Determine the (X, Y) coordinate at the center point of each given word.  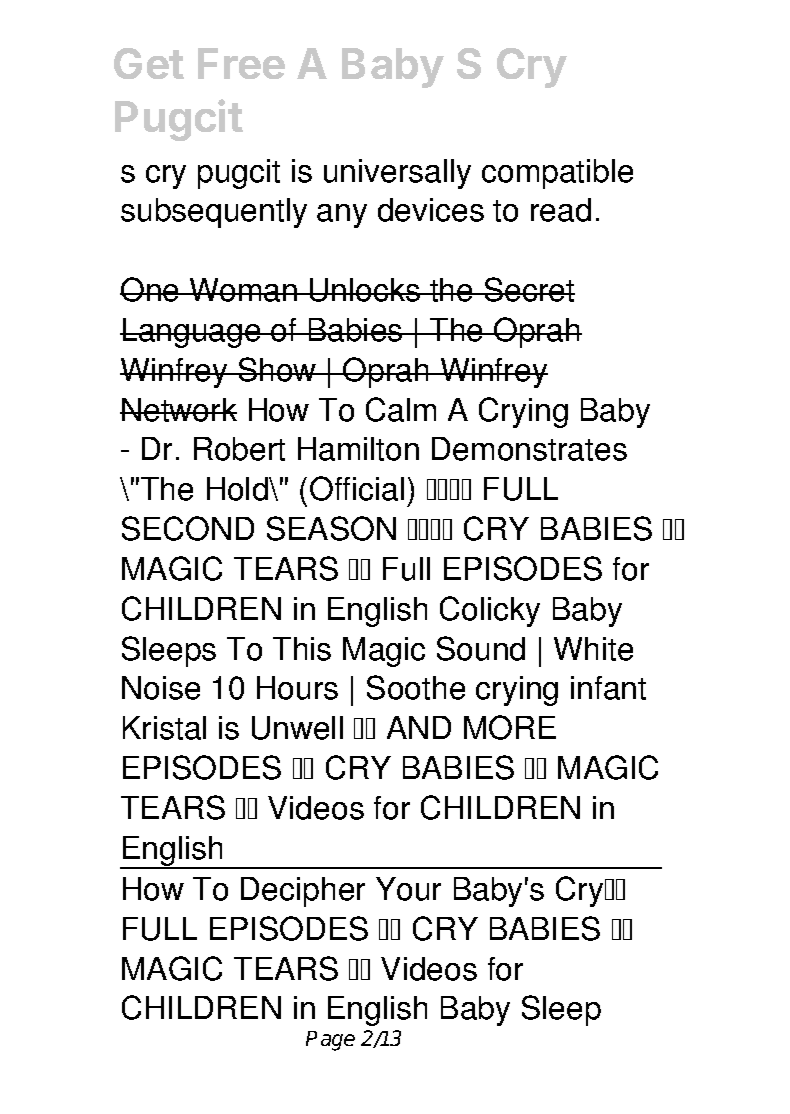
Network (178, 410)
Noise (161, 688)
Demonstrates (529, 449)
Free (241, 63)
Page (330, 1041)
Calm (401, 409)
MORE (510, 727)
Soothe (416, 687)
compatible (557, 174)
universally (397, 174)
